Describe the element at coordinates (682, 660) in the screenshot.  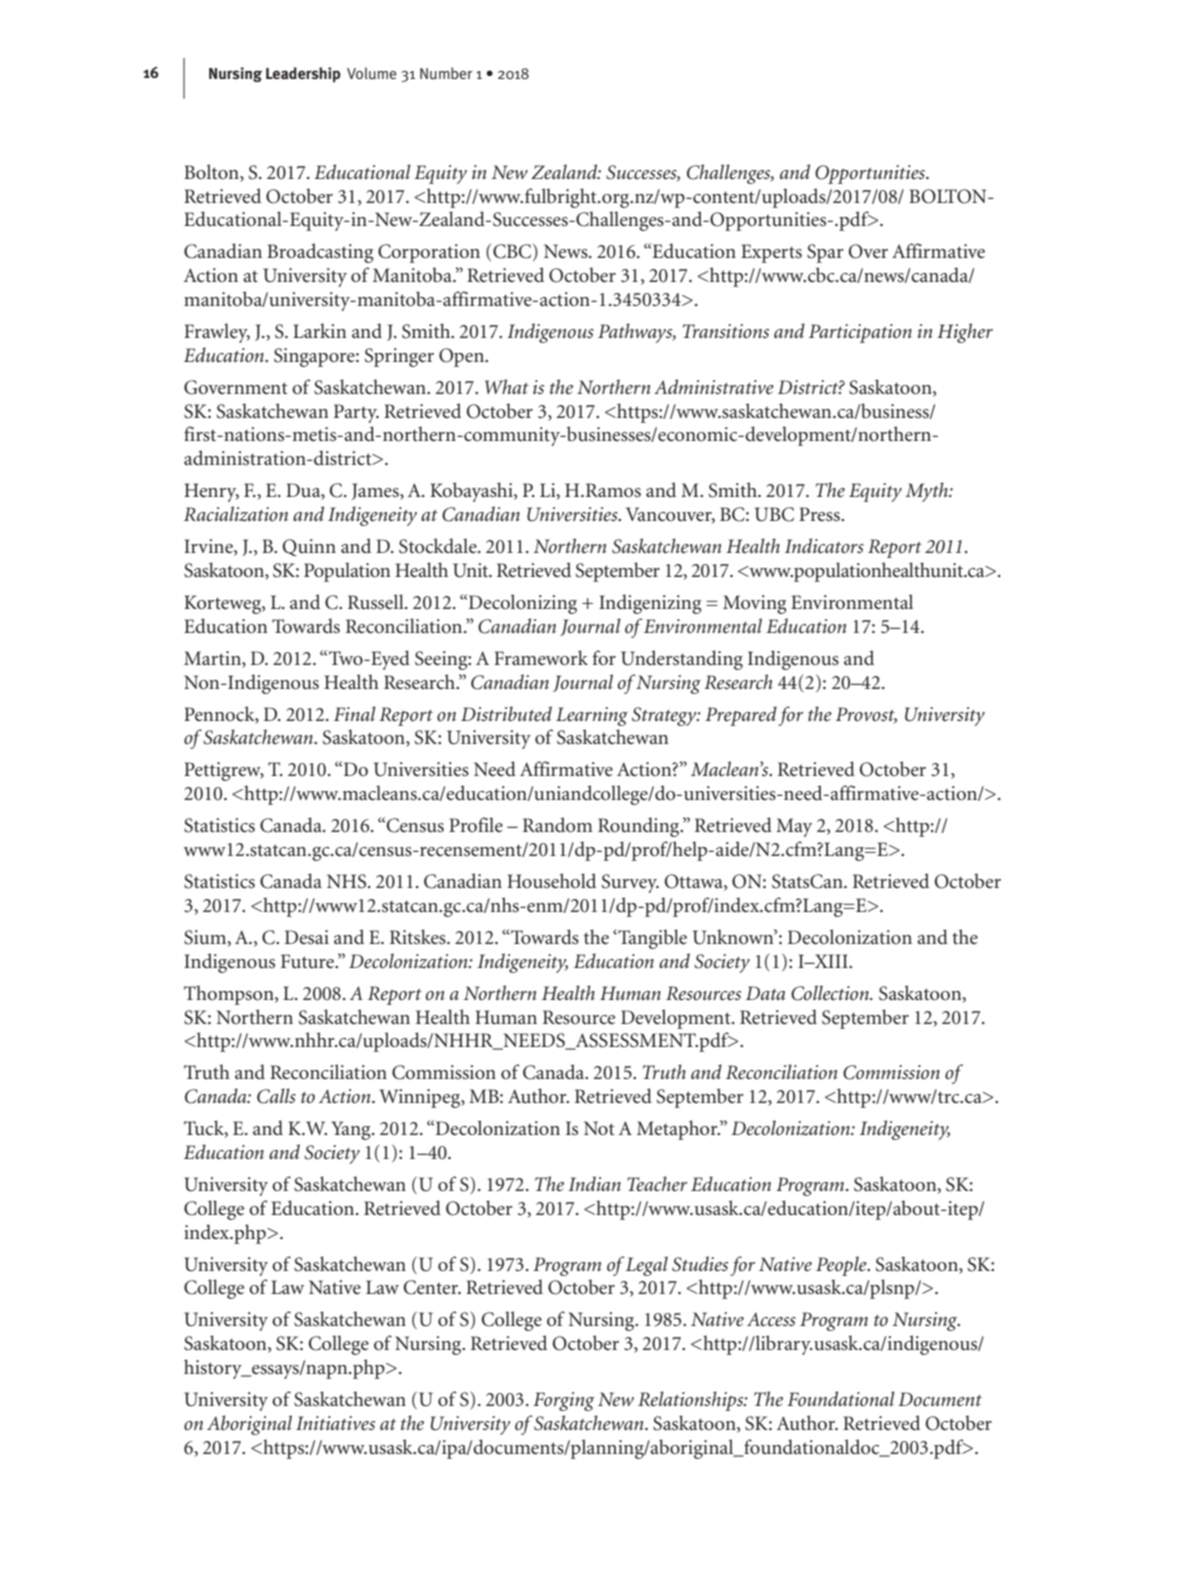
I see `Understanding` at that location.
